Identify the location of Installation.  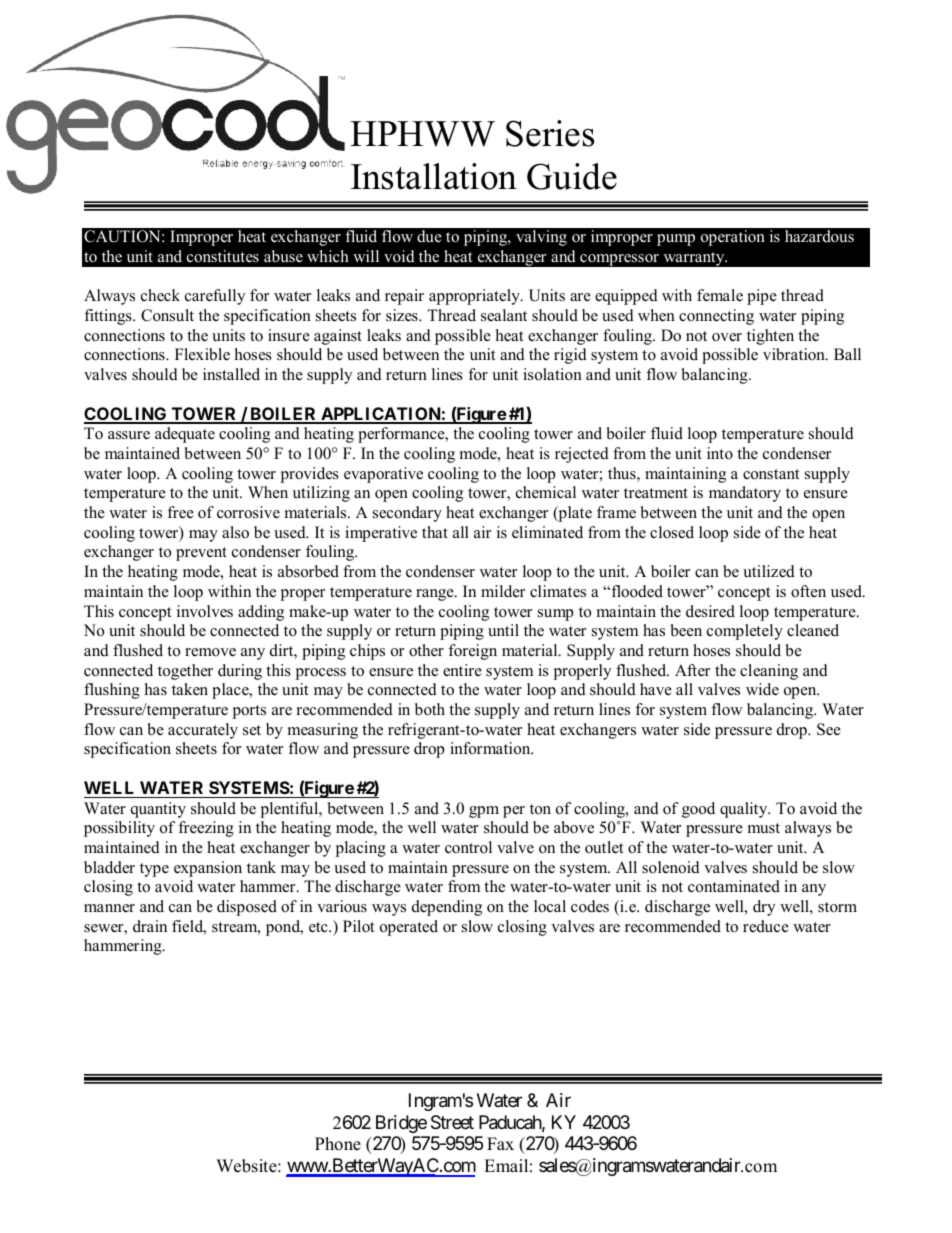
(434, 176).
